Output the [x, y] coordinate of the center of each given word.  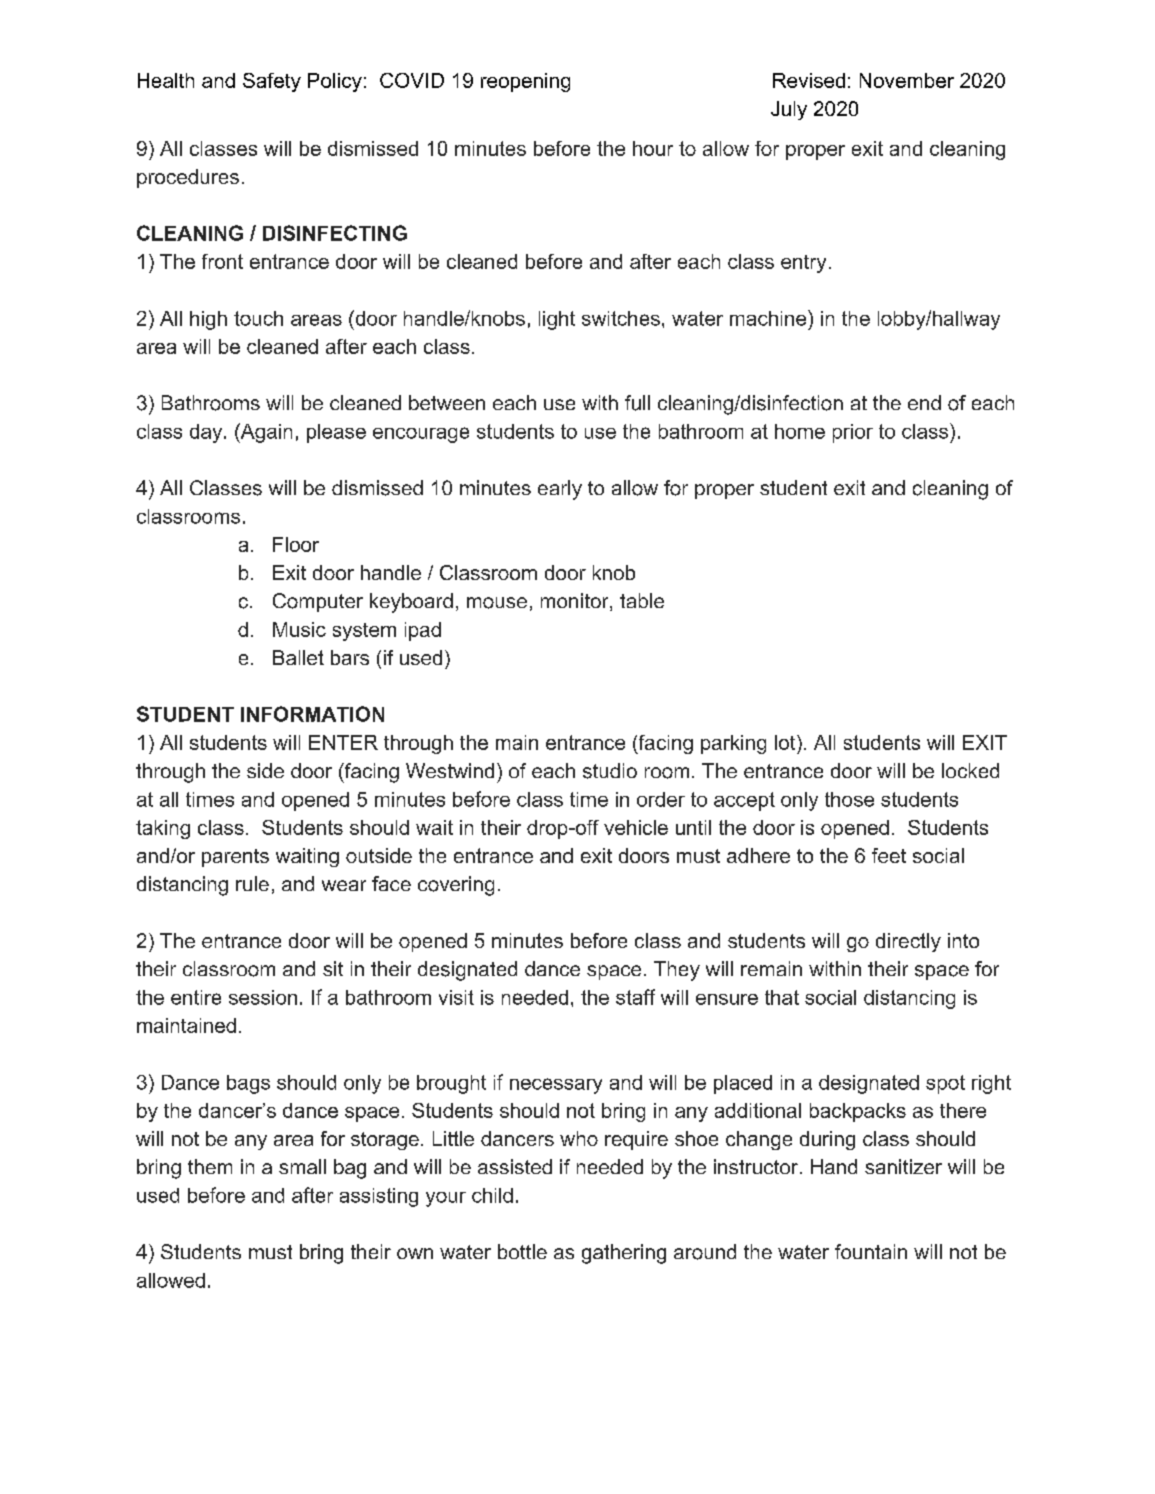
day [207, 433]
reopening [525, 82]
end [924, 402]
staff [635, 997]
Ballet [298, 657]
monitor [576, 602]
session [263, 997]
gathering [624, 1254]
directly [908, 942]
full [637, 403]
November [907, 80]
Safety [272, 82]
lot [786, 742]
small [302, 1166]
